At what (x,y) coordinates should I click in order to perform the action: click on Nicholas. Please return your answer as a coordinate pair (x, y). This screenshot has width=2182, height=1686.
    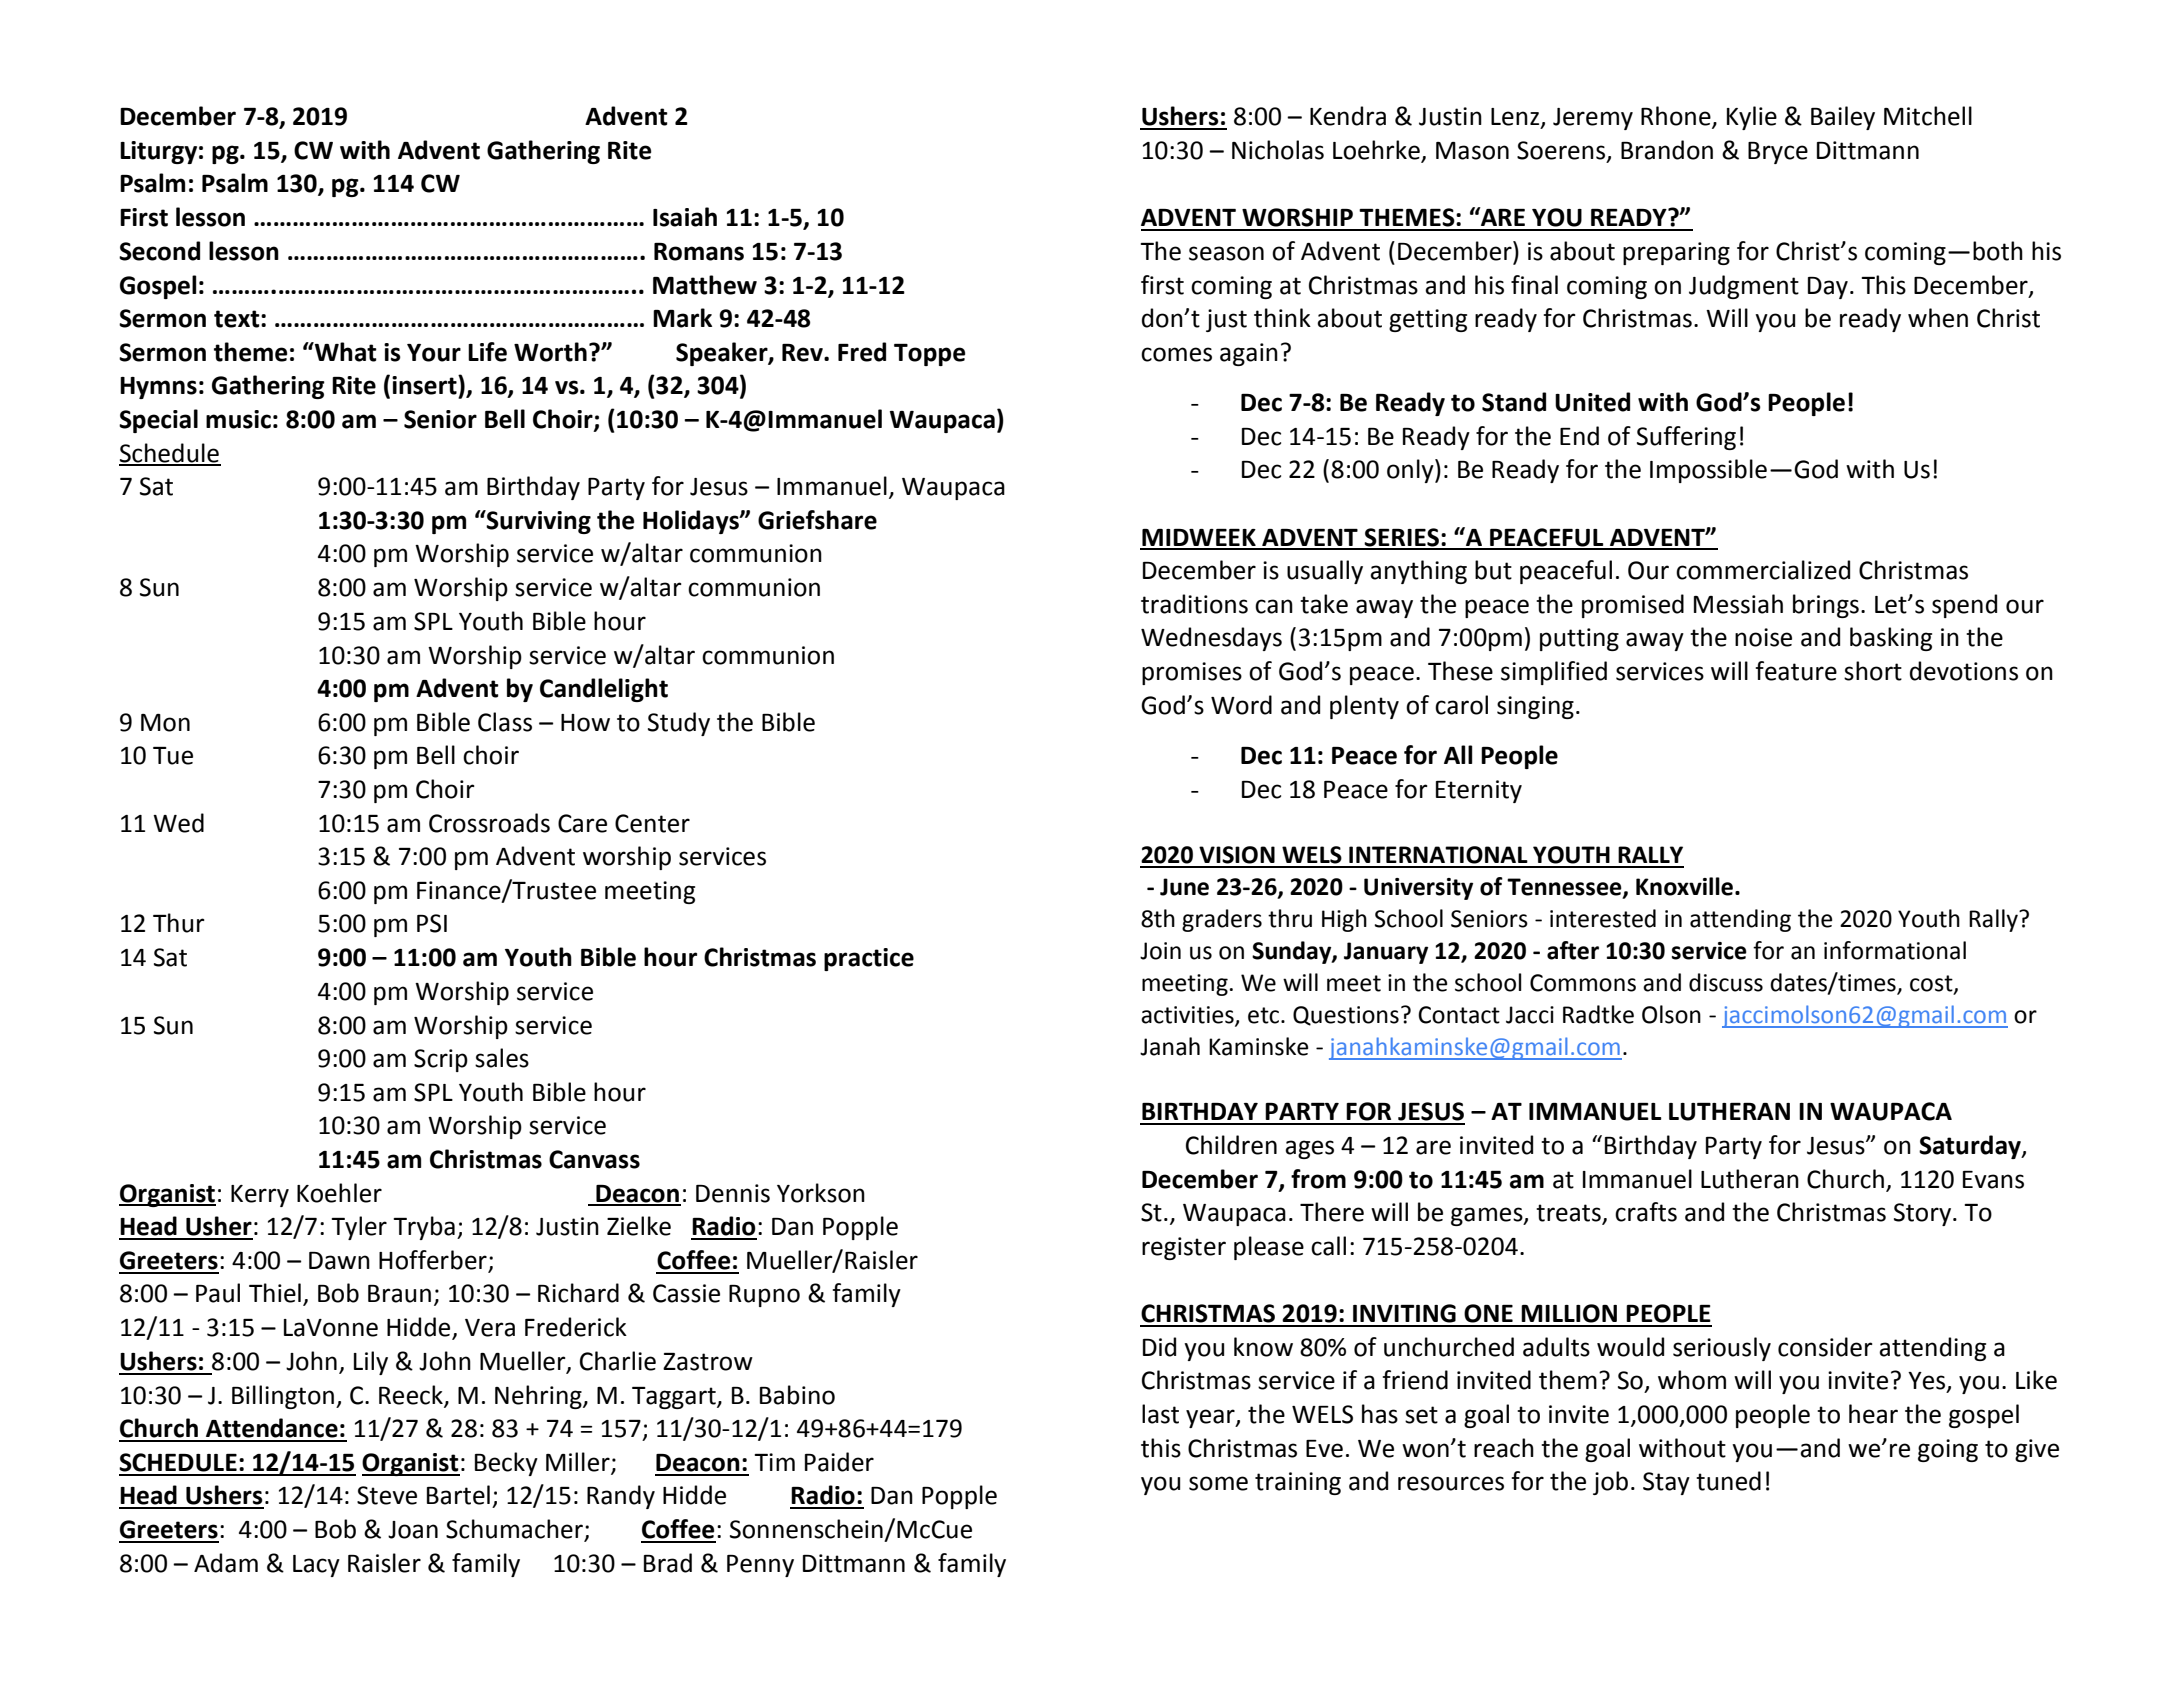
    Looking at the image, I should click on (1278, 150).
